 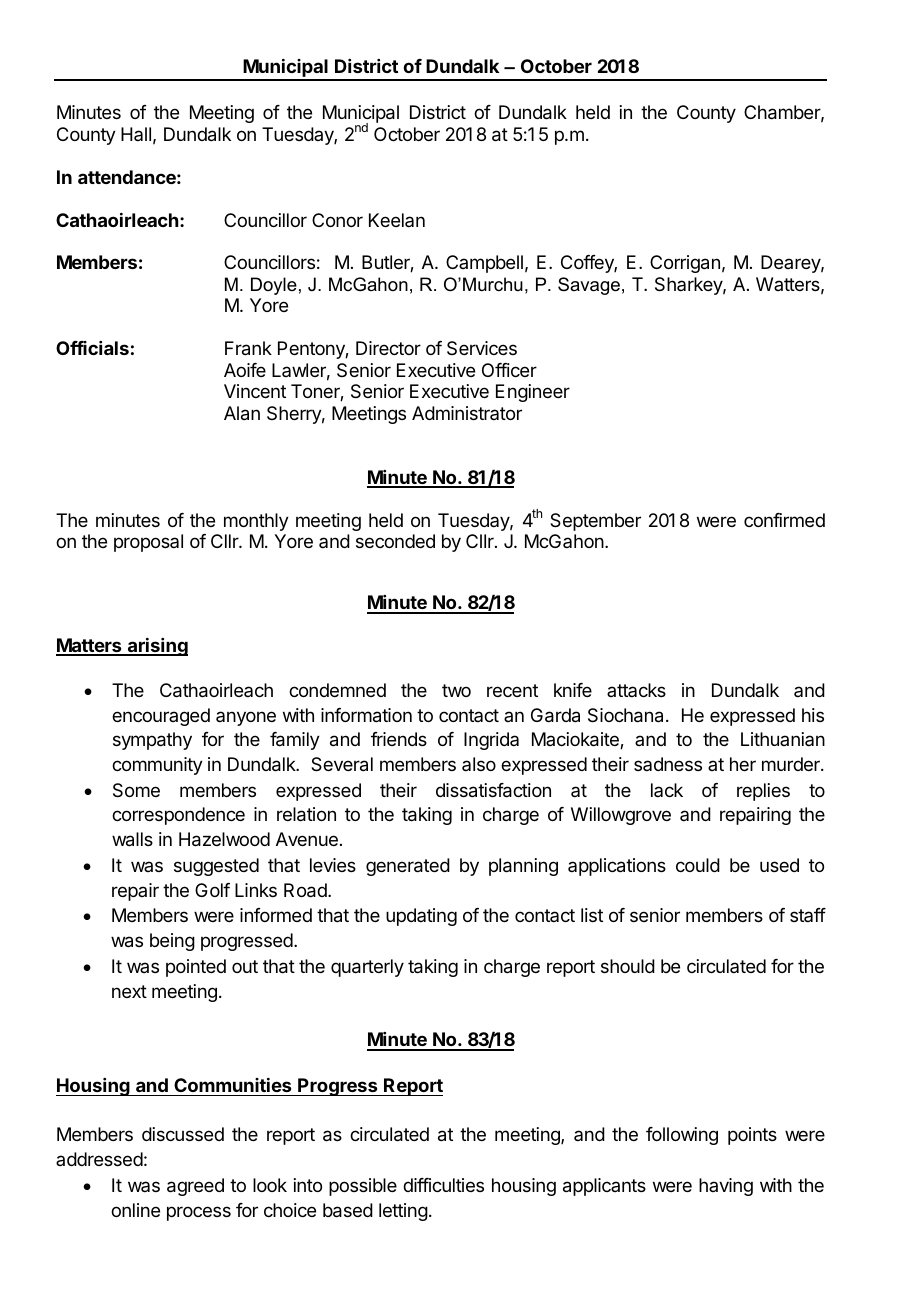 What do you see at coordinates (245, 370) in the image?
I see `Aoife` at bounding box center [245, 370].
